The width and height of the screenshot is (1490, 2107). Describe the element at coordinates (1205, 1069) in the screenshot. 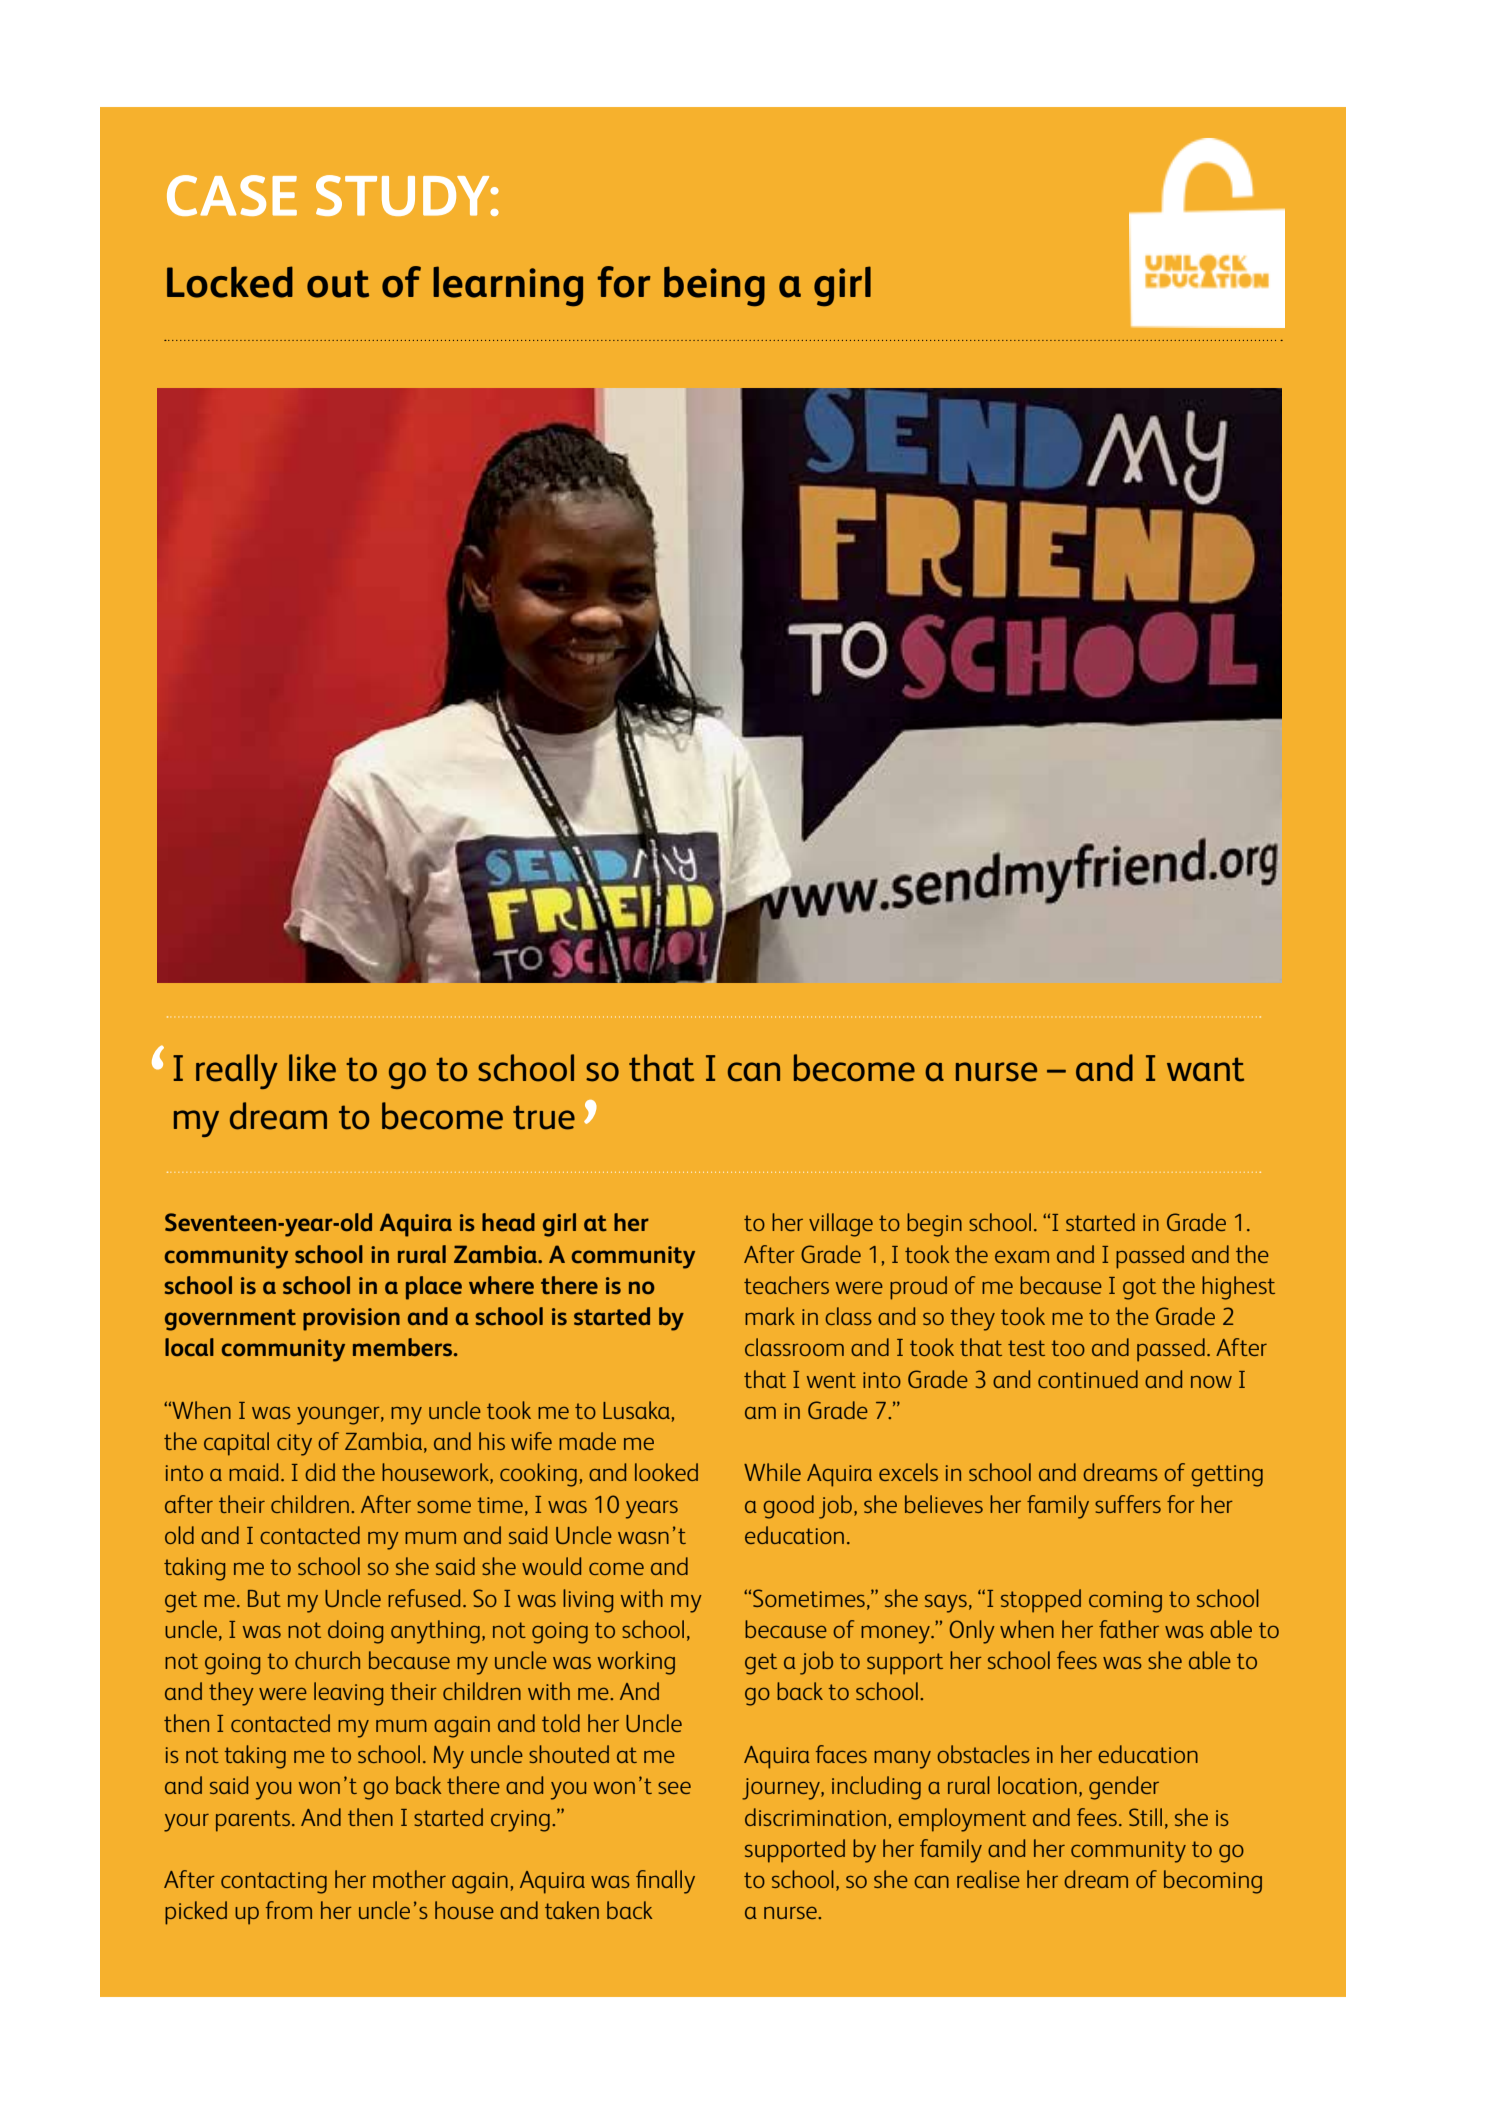

I see `want` at that location.
